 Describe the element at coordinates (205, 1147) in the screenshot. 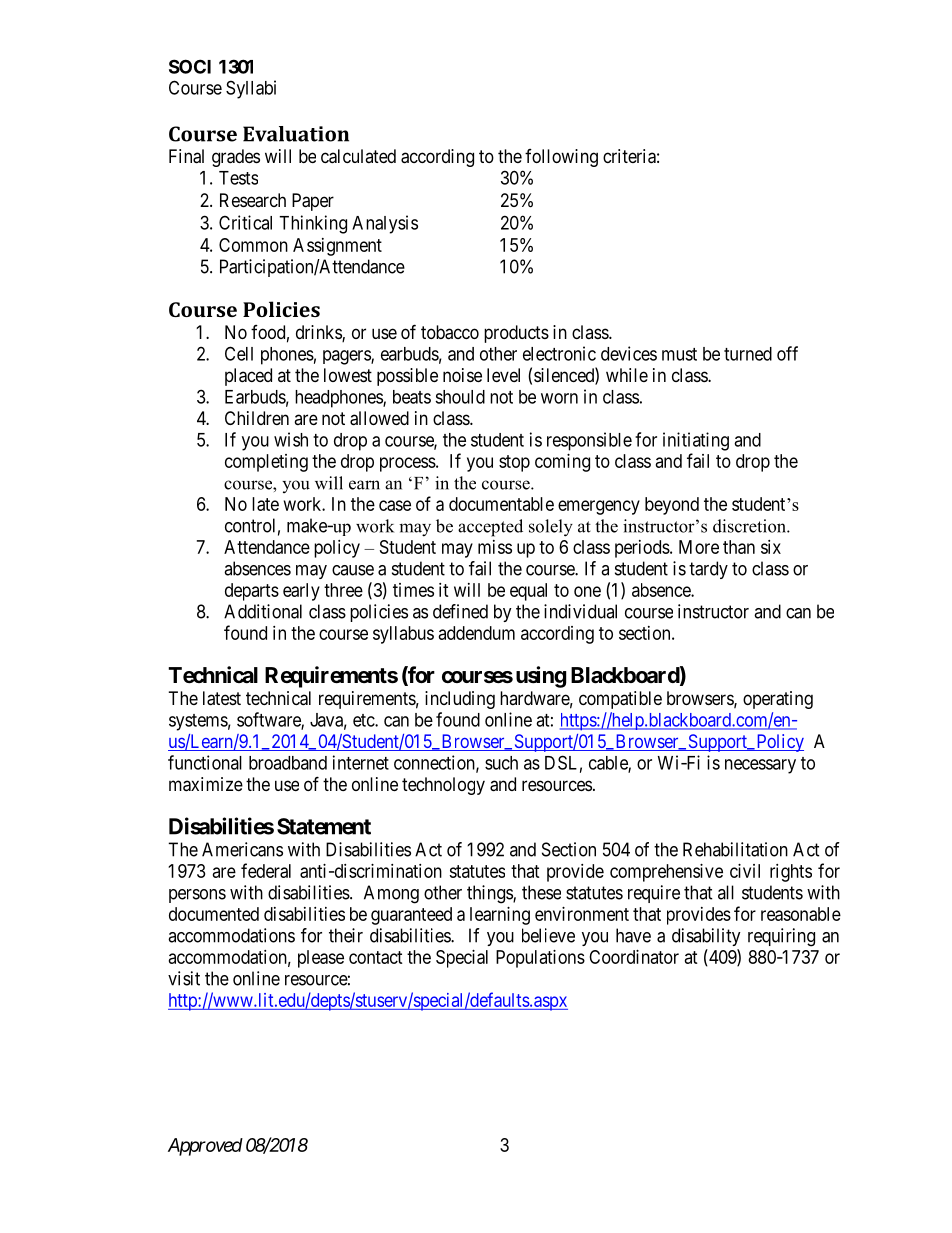

I see `Approved` at that location.
